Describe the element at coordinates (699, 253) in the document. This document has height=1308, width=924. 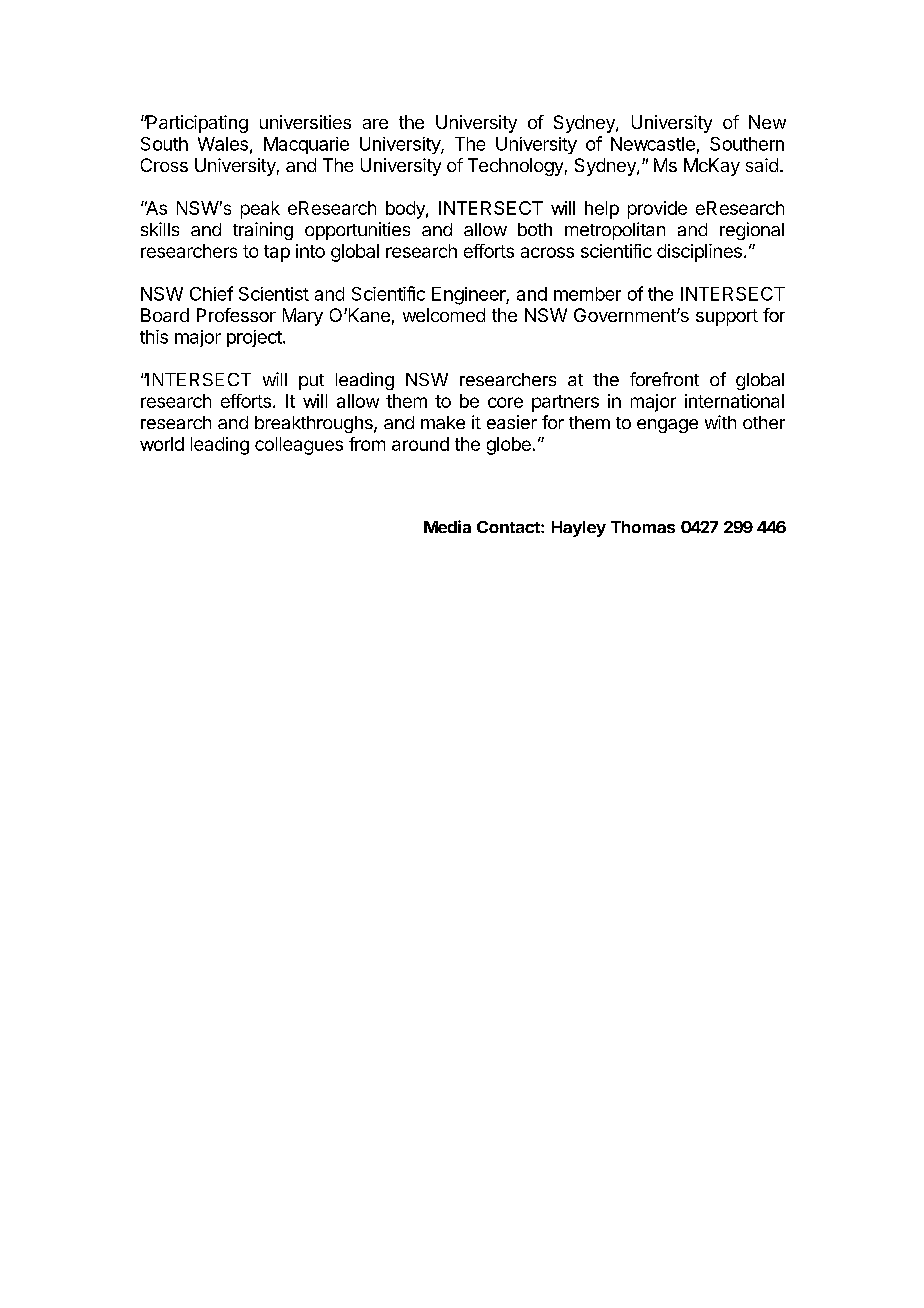
I see `disciplines` at that location.
